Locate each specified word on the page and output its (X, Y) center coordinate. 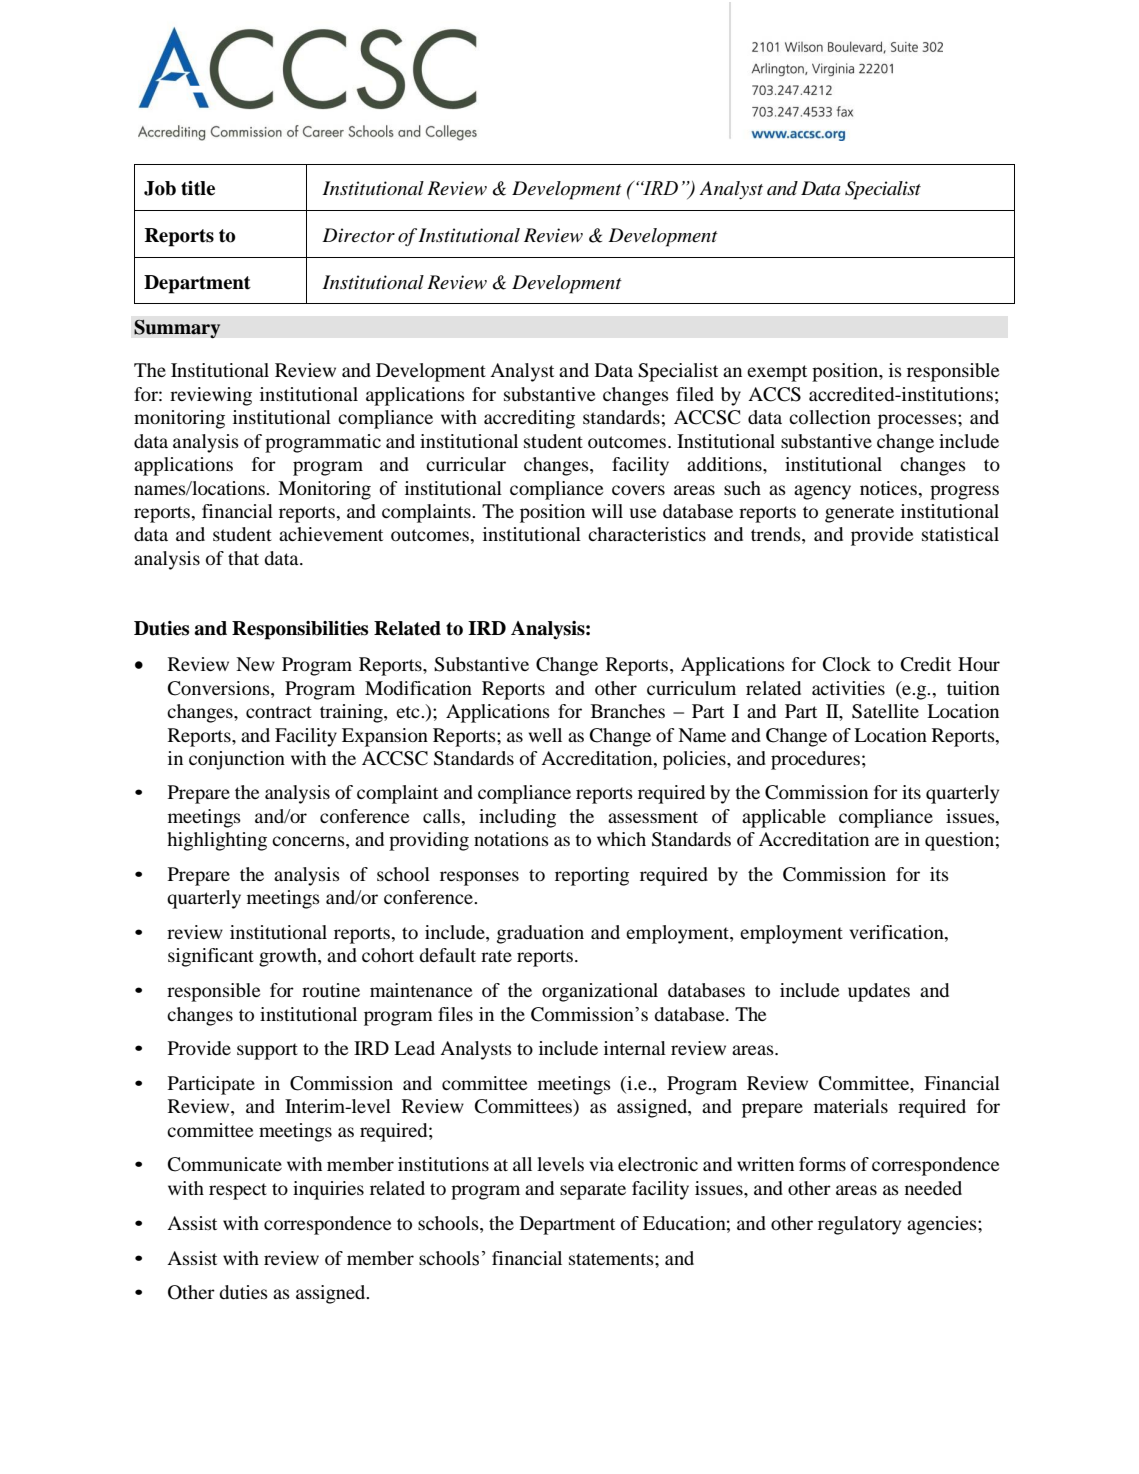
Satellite (885, 711)
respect (238, 1191)
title (198, 188)
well (545, 735)
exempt (777, 373)
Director (358, 235)
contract (279, 712)
